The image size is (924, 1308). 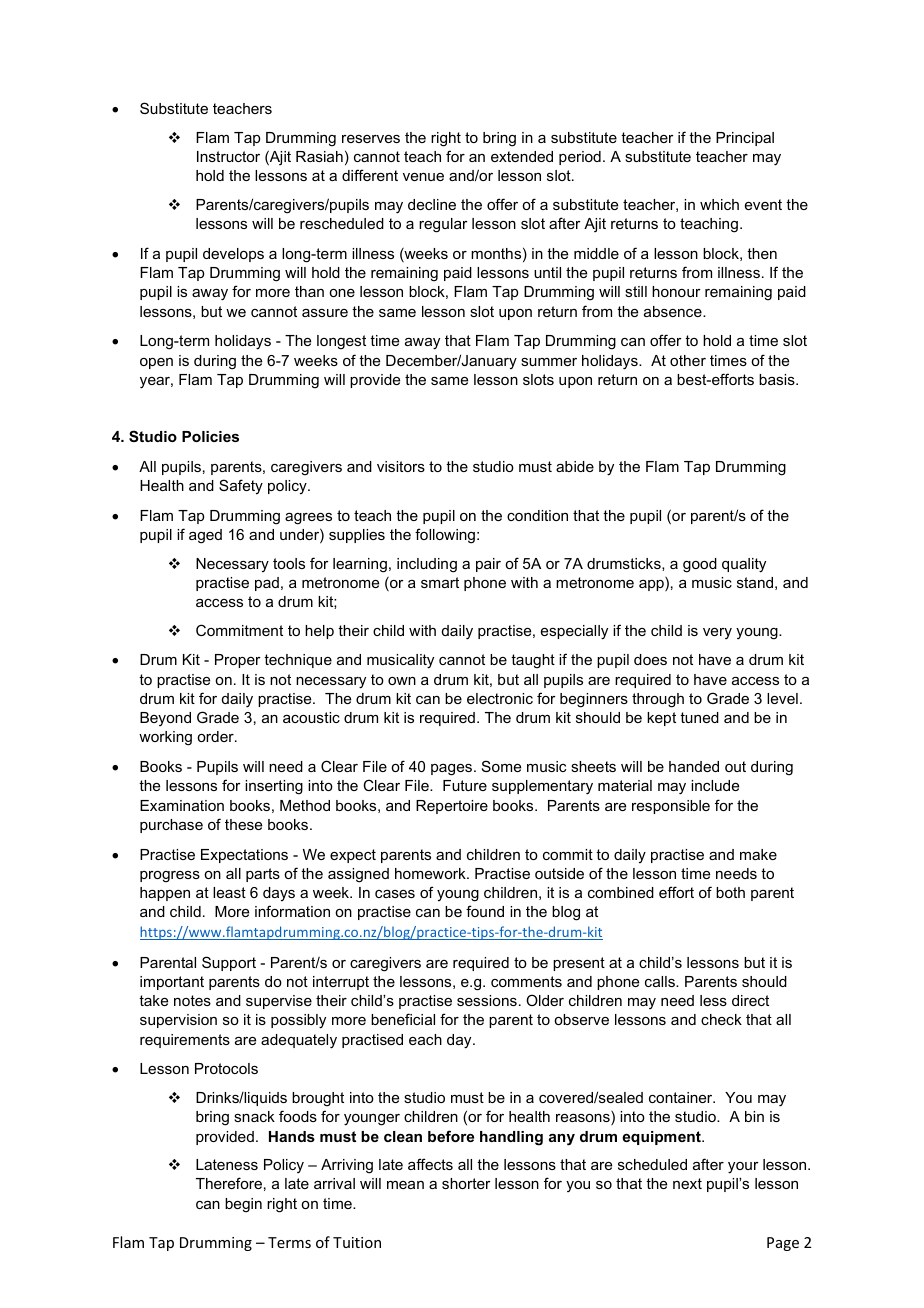 I want to click on venue, so click(x=423, y=177).
